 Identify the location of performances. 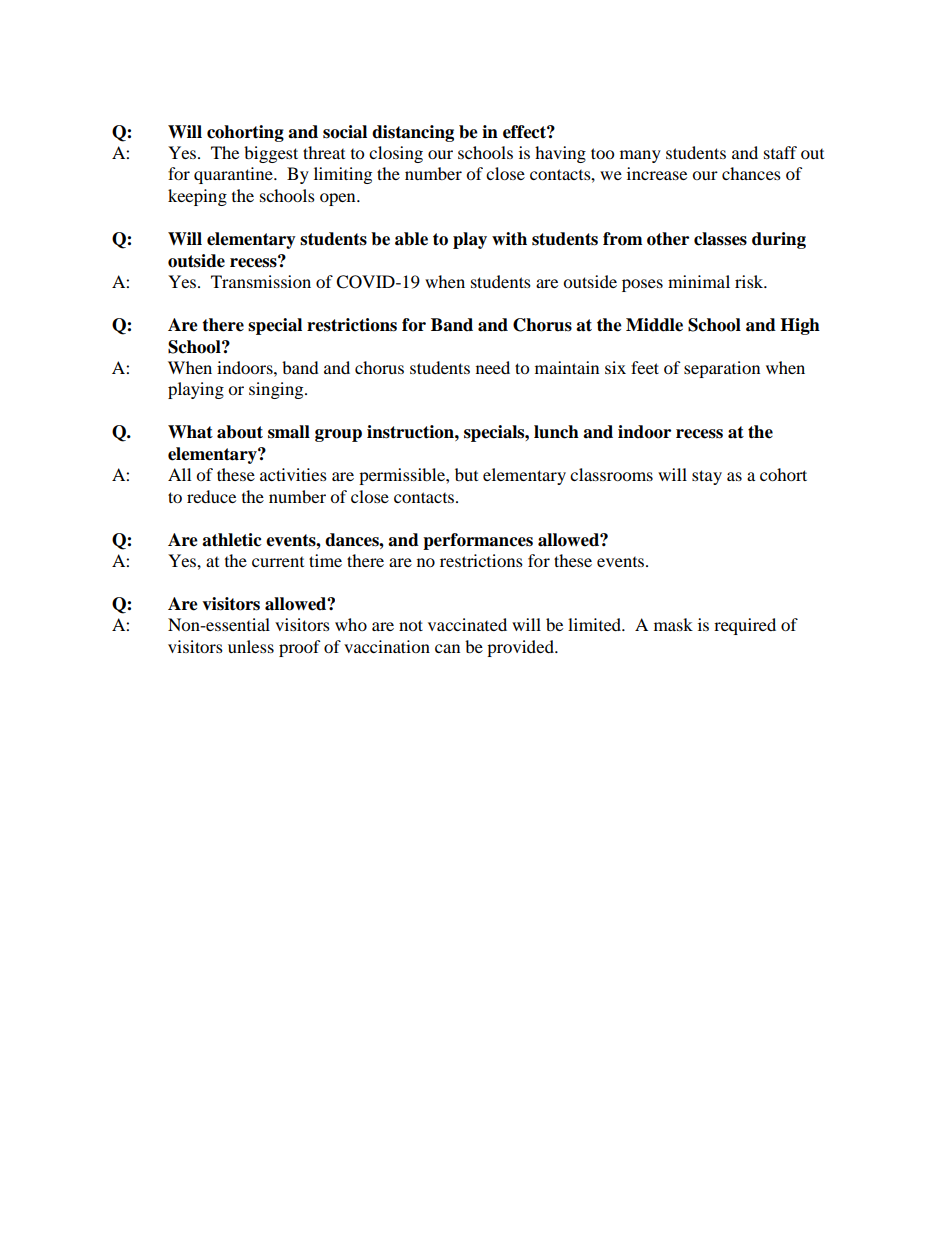
(478, 541).
